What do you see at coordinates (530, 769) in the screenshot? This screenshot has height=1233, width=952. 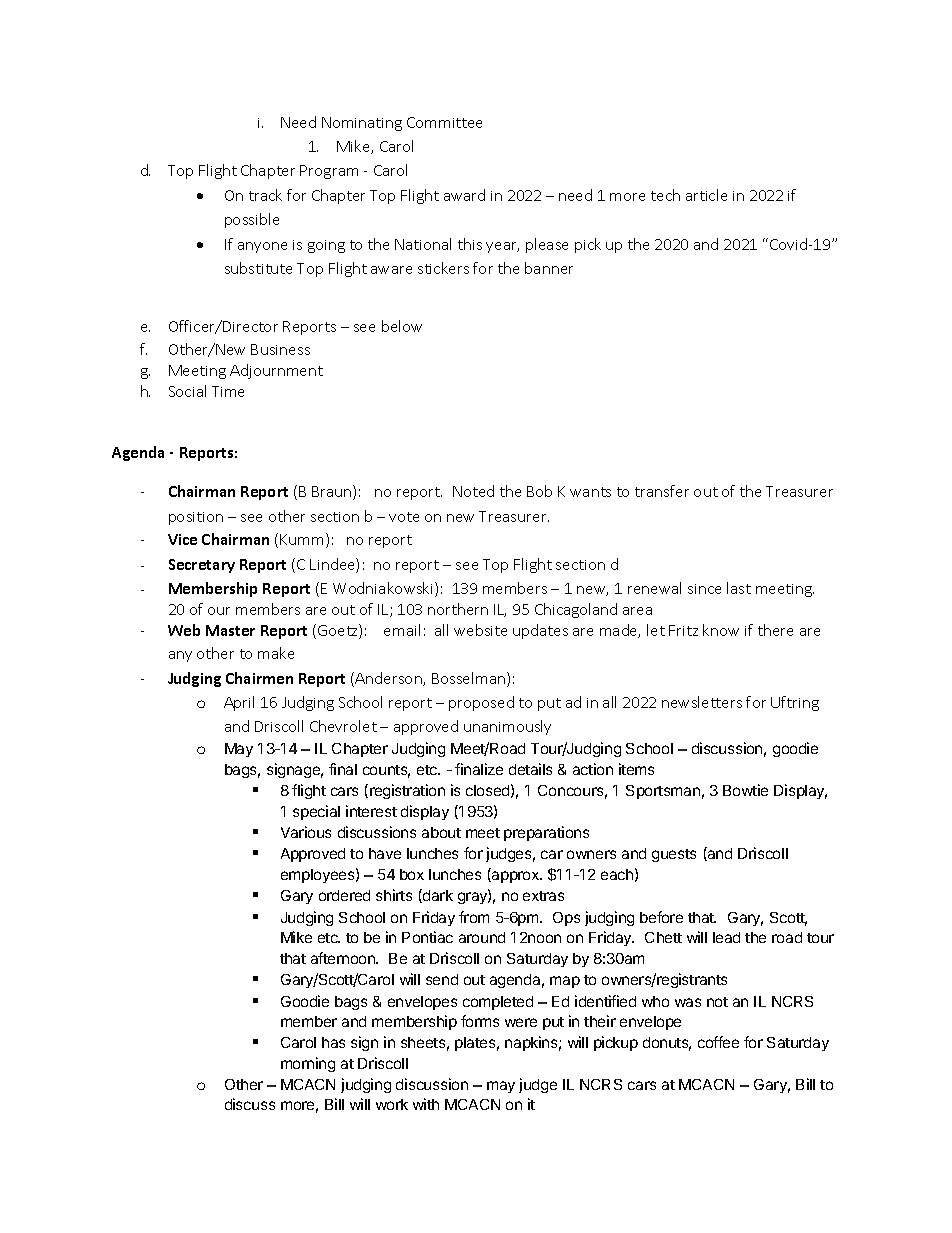 I see `details` at bounding box center [530, 769].
